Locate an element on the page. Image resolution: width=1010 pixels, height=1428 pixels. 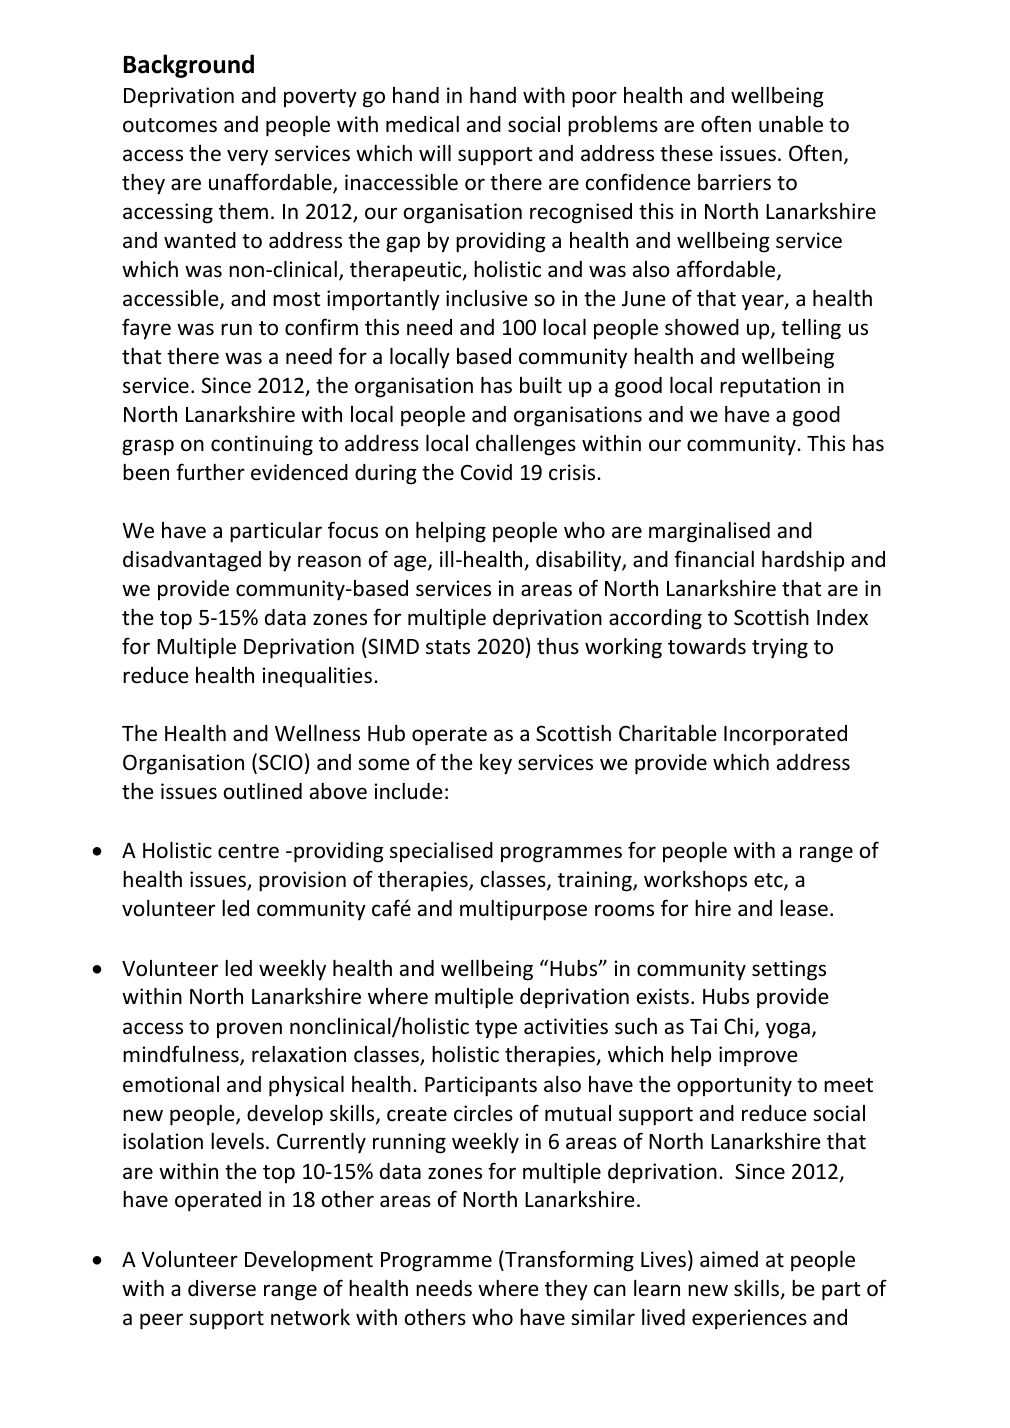
Background is located at coordinates (189, 66).
